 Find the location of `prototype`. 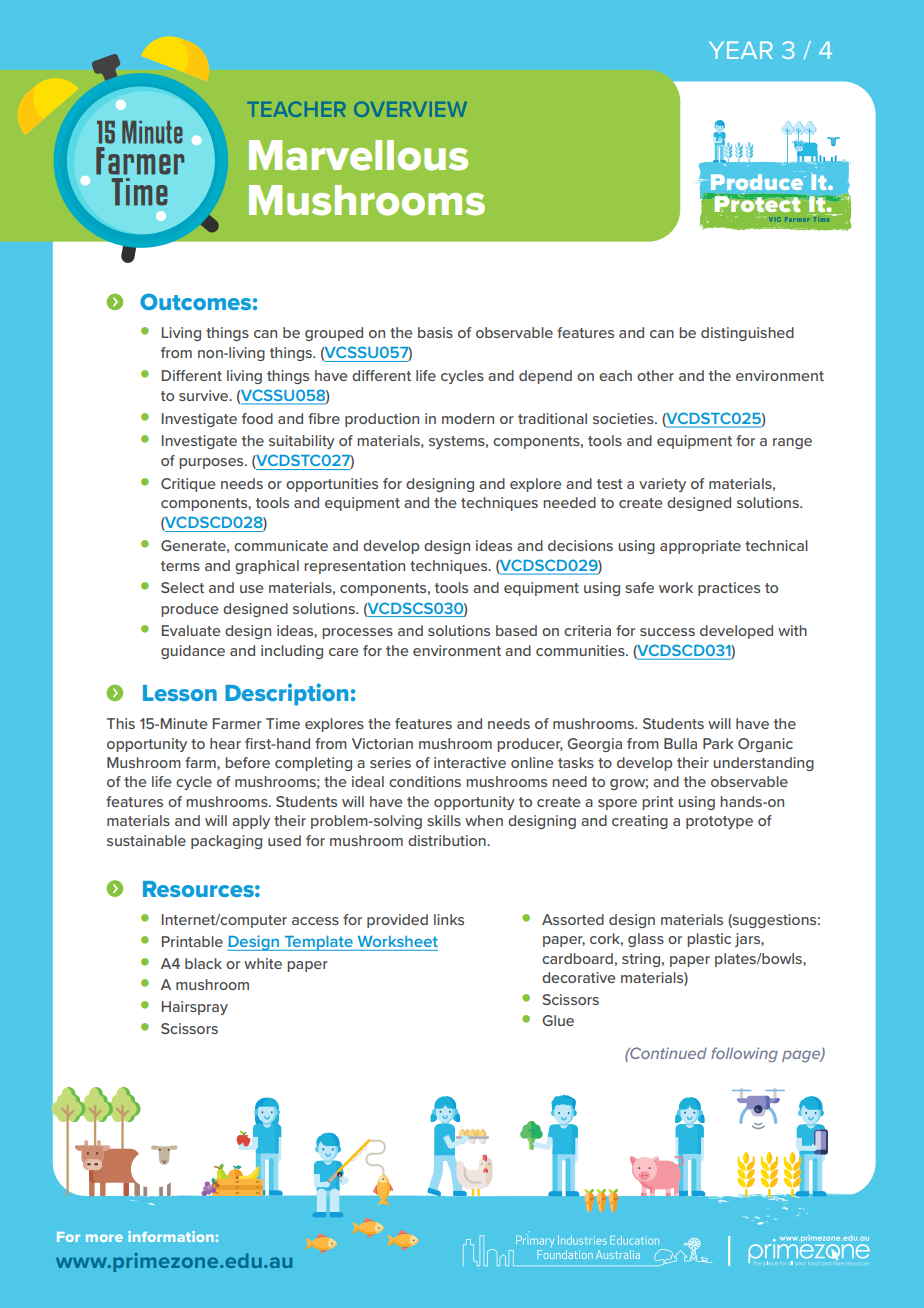

prototype is located at coordinates (719, 822).
